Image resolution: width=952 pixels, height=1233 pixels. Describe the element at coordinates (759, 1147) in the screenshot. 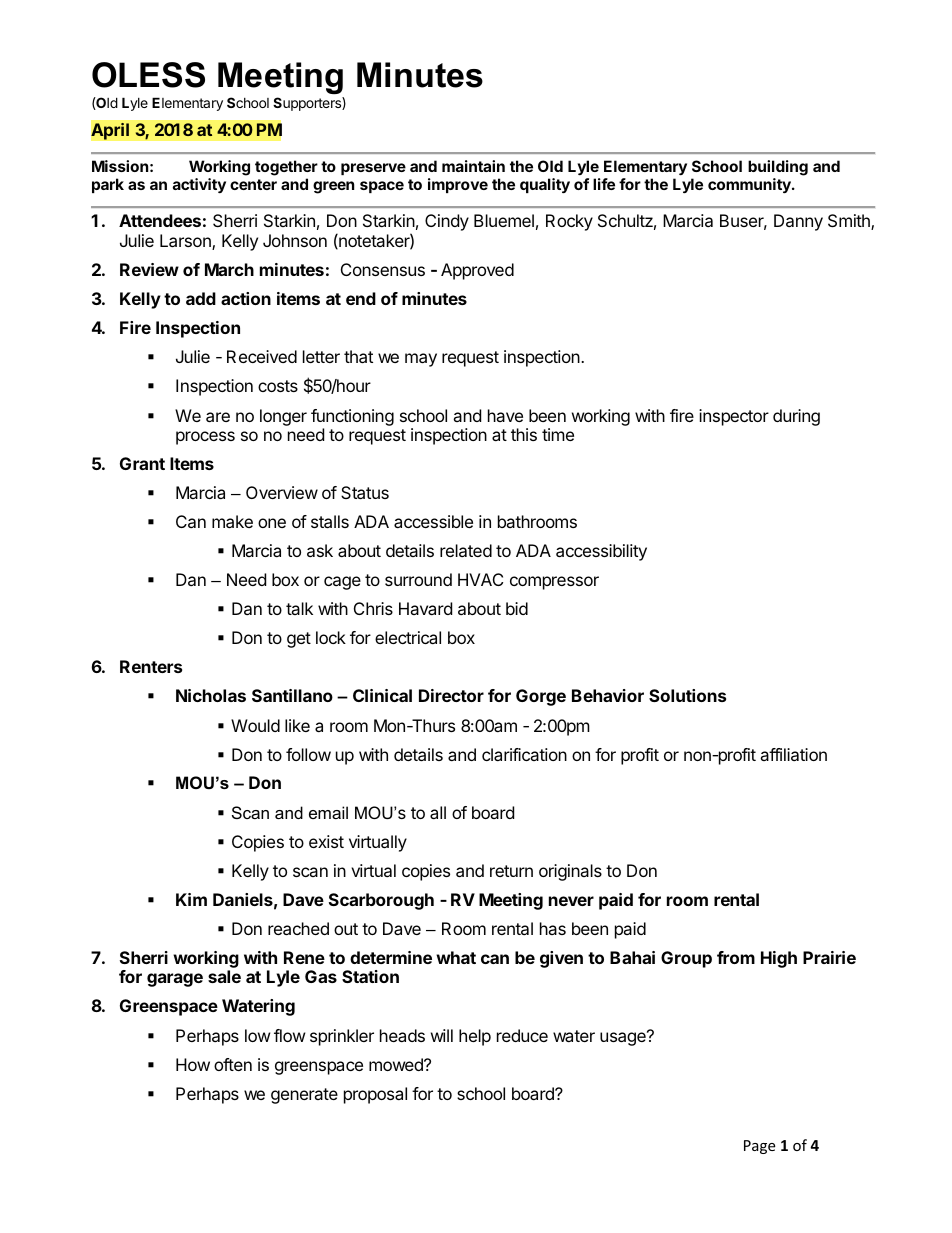

I see `Page` at that location.
